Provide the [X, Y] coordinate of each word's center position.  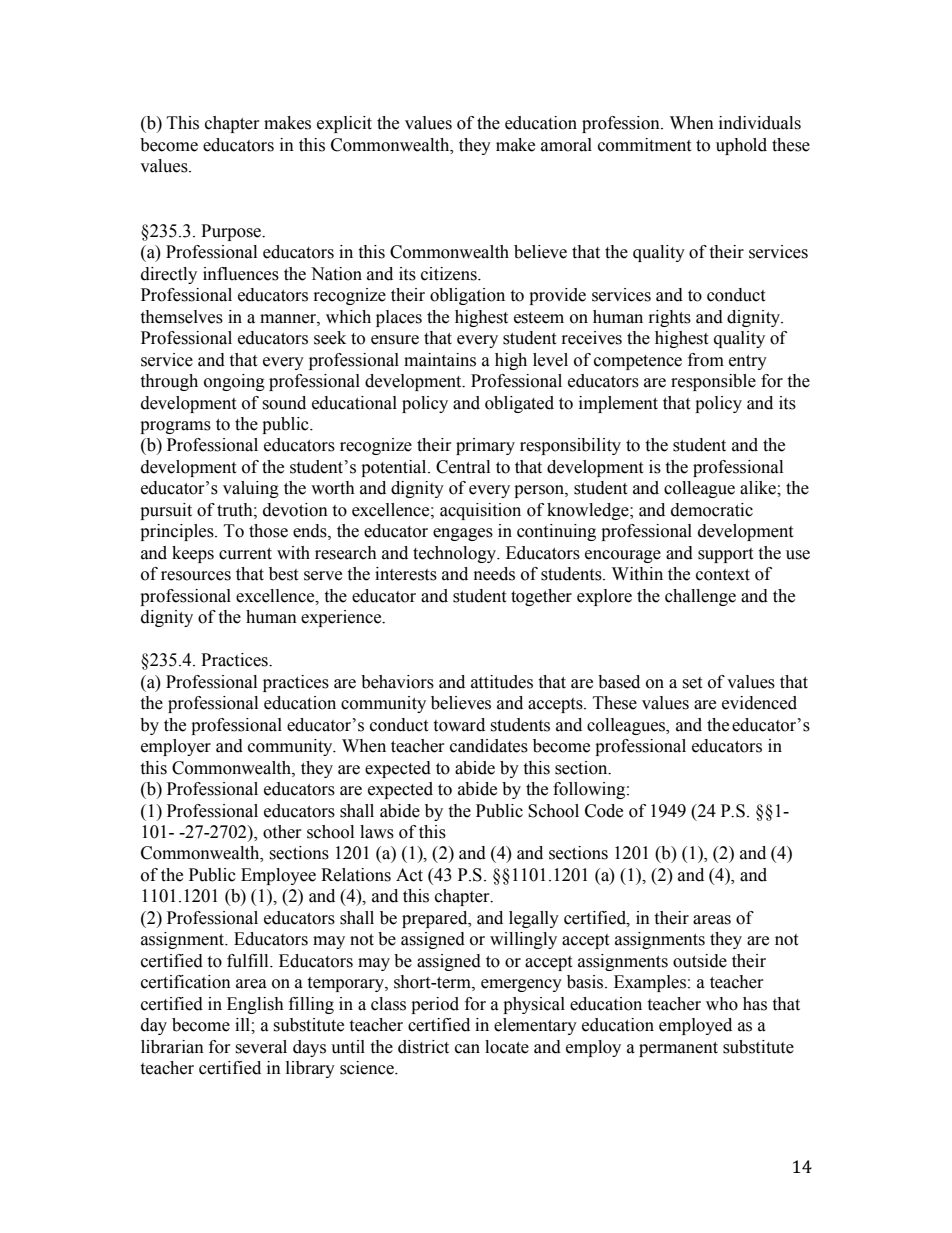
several [261, 1047]
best [283, 574]
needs [494, 574]
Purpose [232, 232]
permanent [678, 1049]
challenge [700, 597]
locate [507, 1047]
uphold [741, 146]
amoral [566, 145]
